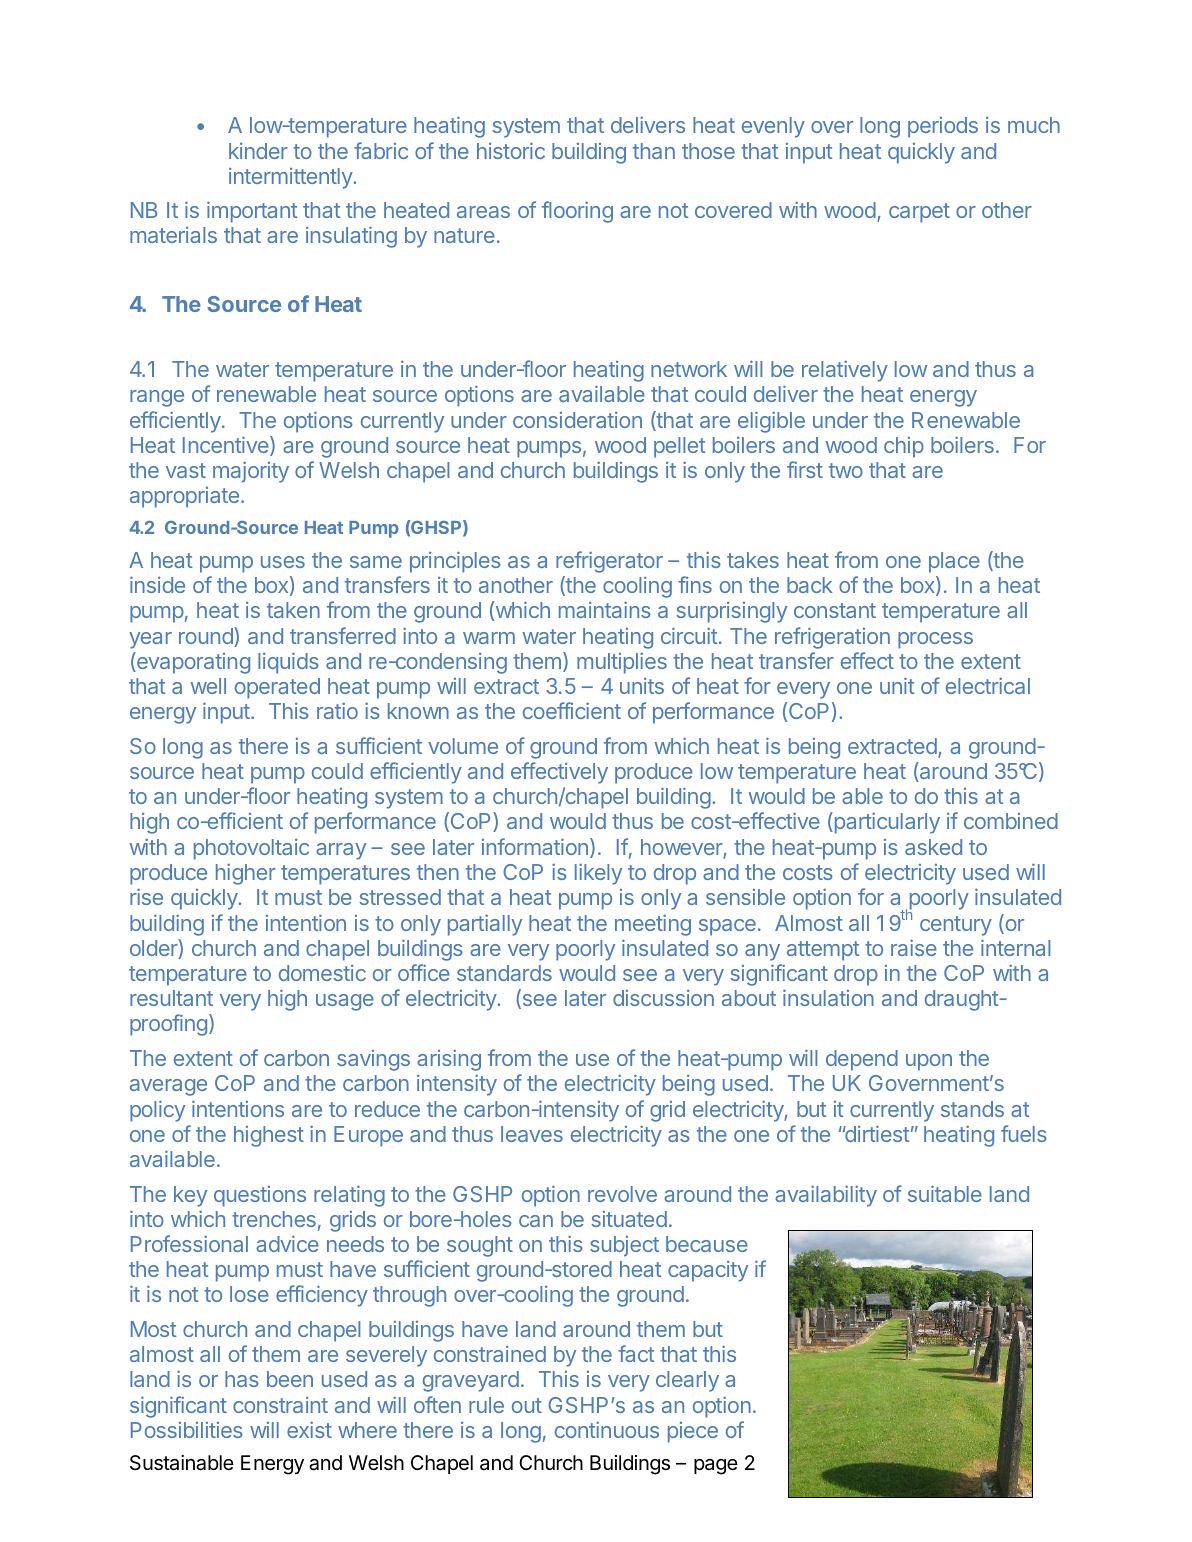 Image resolution: width=1192 pixels, height=1542 pixels. What do you see at coordinates (605, 610) in the screenshot?
I see `maintains` at bounding box center [605, 610].
